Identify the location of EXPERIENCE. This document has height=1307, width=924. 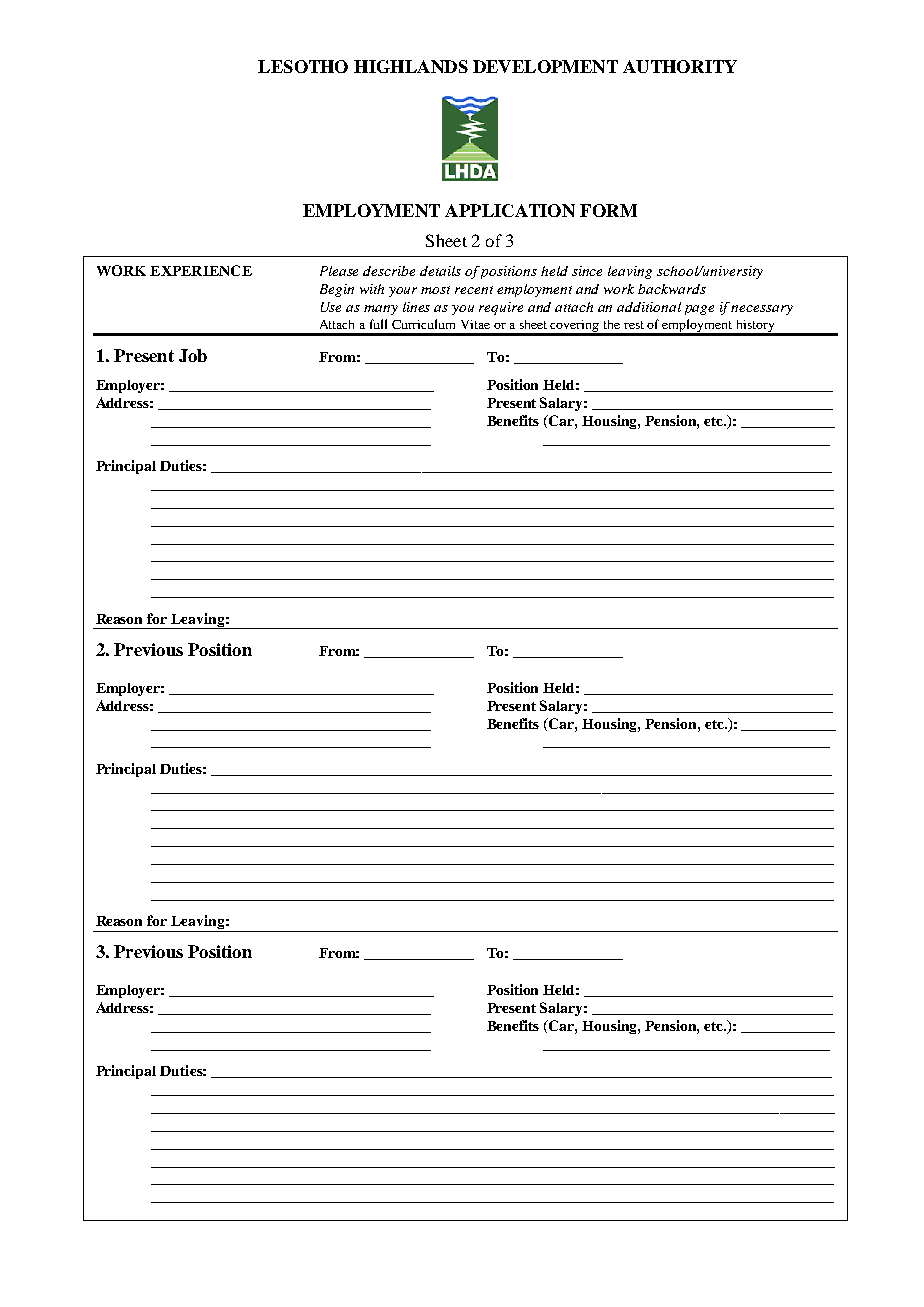
(201, 270).
